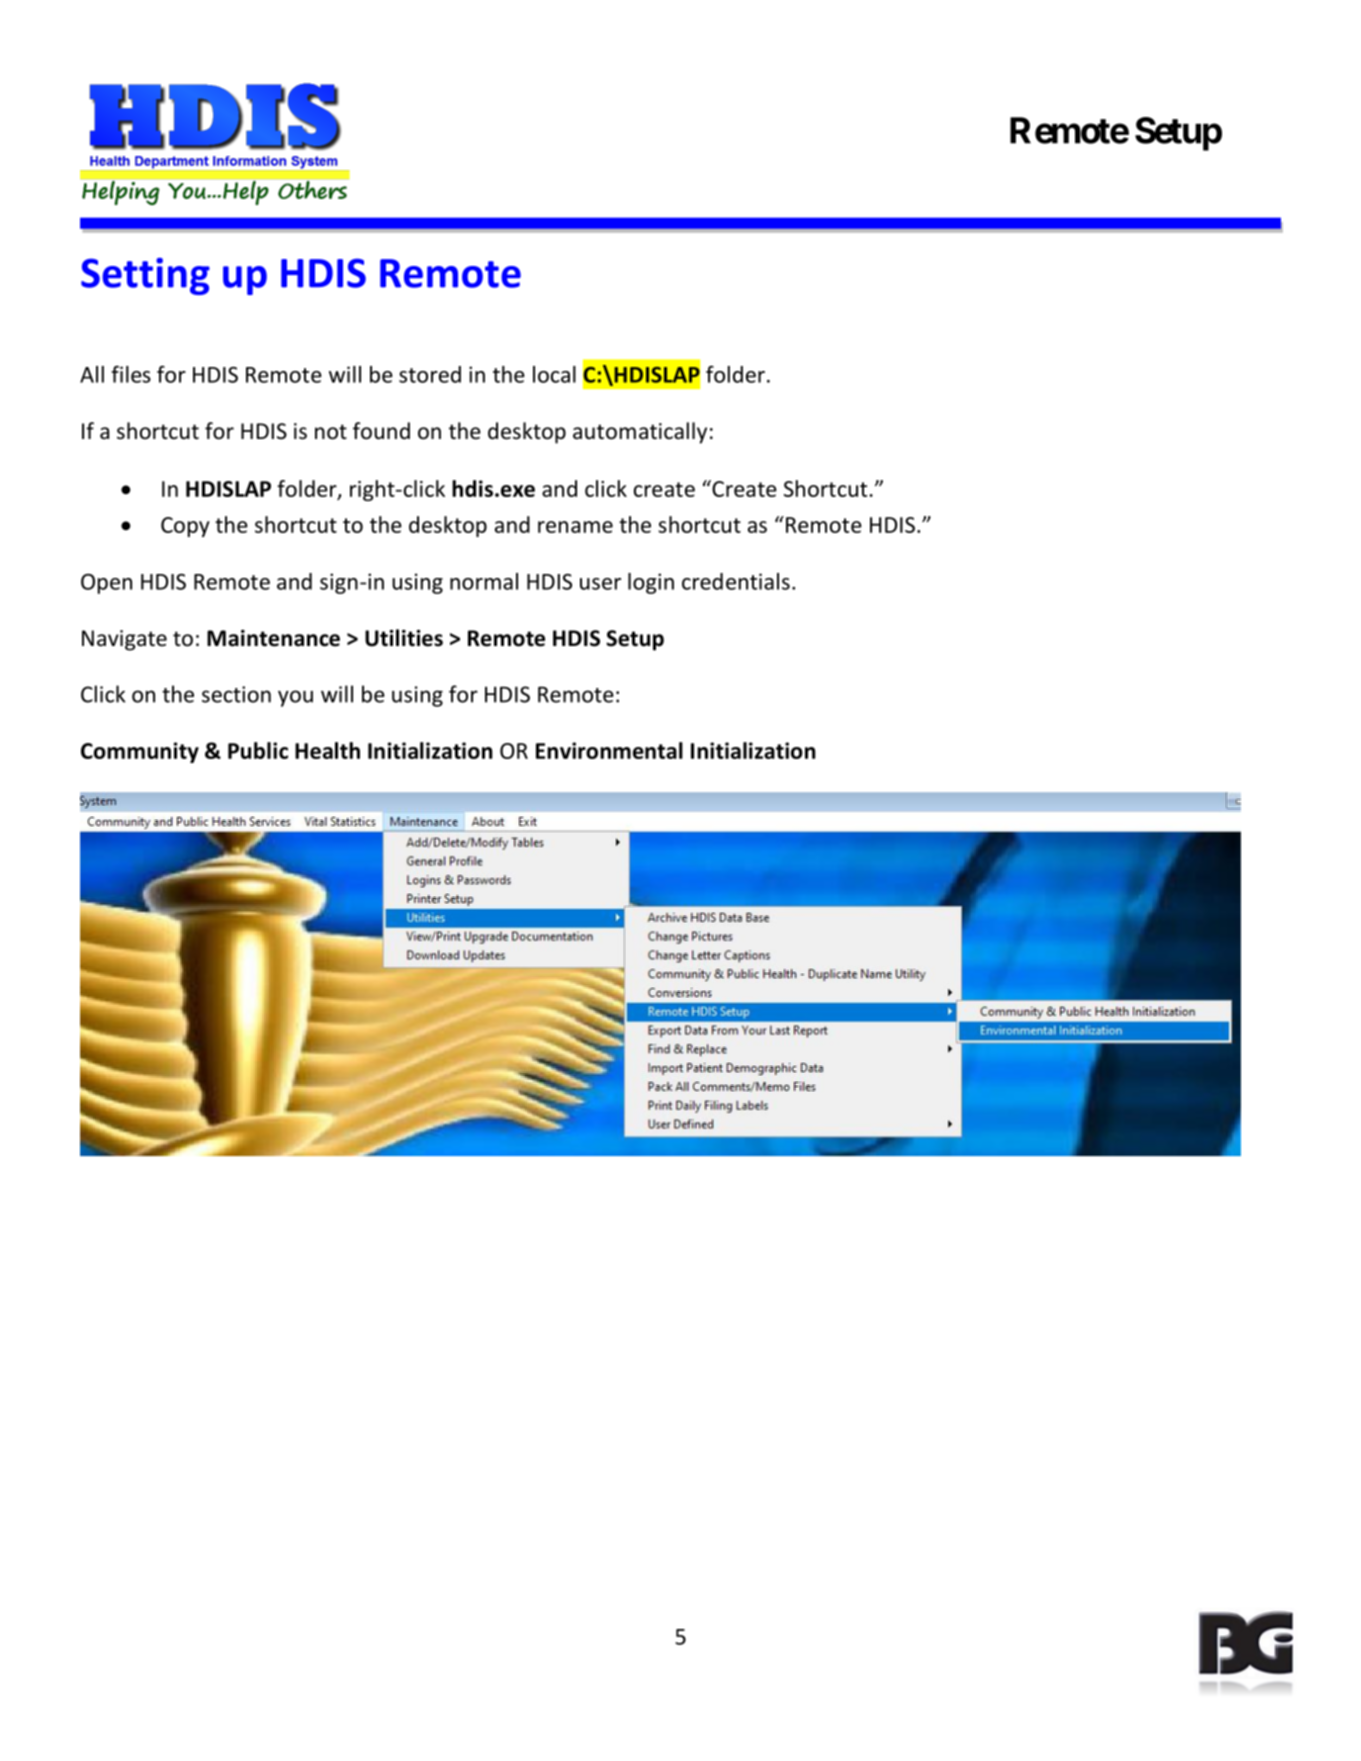 The height and width of the image is (1761, 1361). What do you see at coordinates (404, 638) in the image?
I see `Utilities` at bounding box center [404, 638].
